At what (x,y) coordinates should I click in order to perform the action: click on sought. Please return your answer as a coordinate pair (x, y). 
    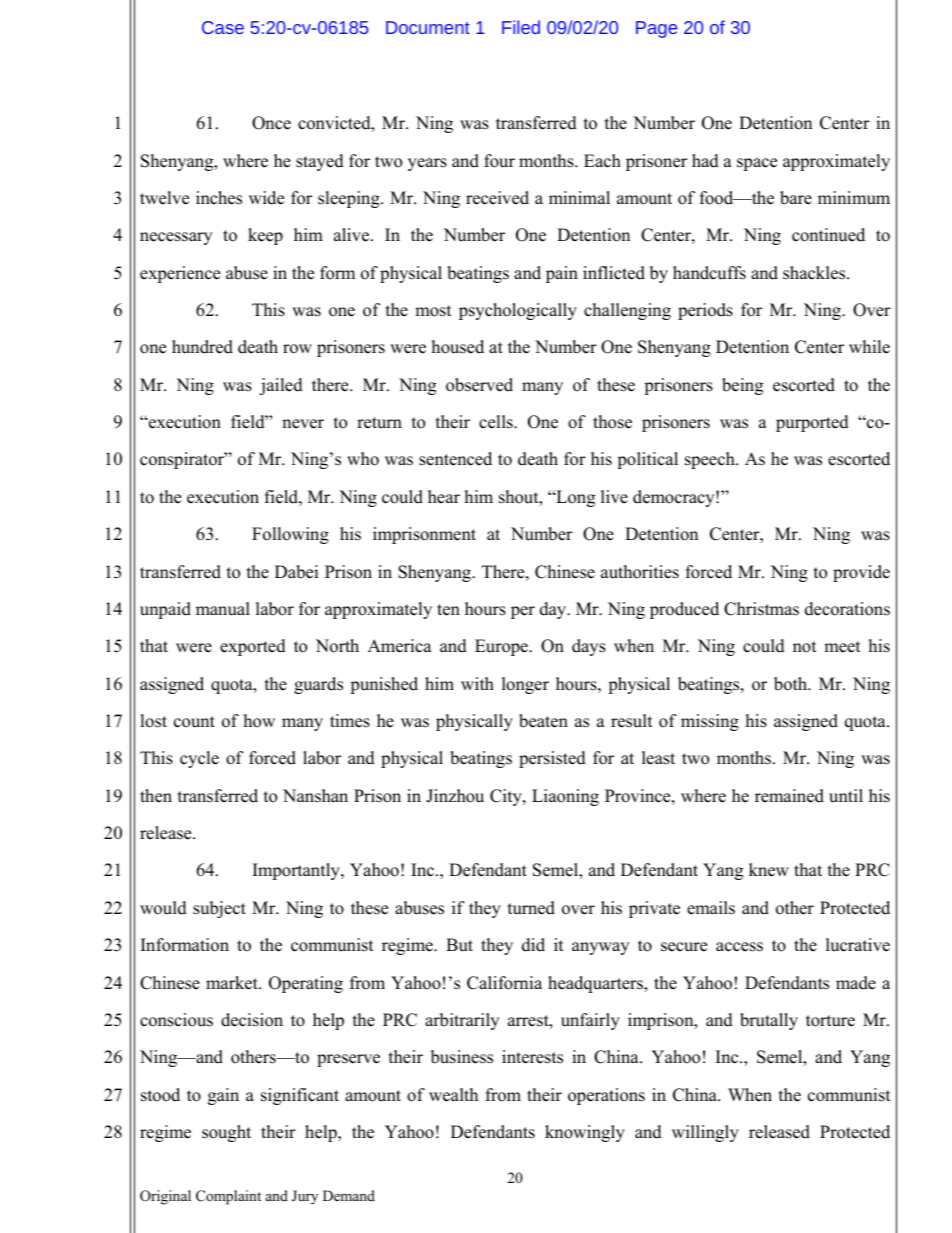
    Looking at the image, I should click on (226, 1133).
